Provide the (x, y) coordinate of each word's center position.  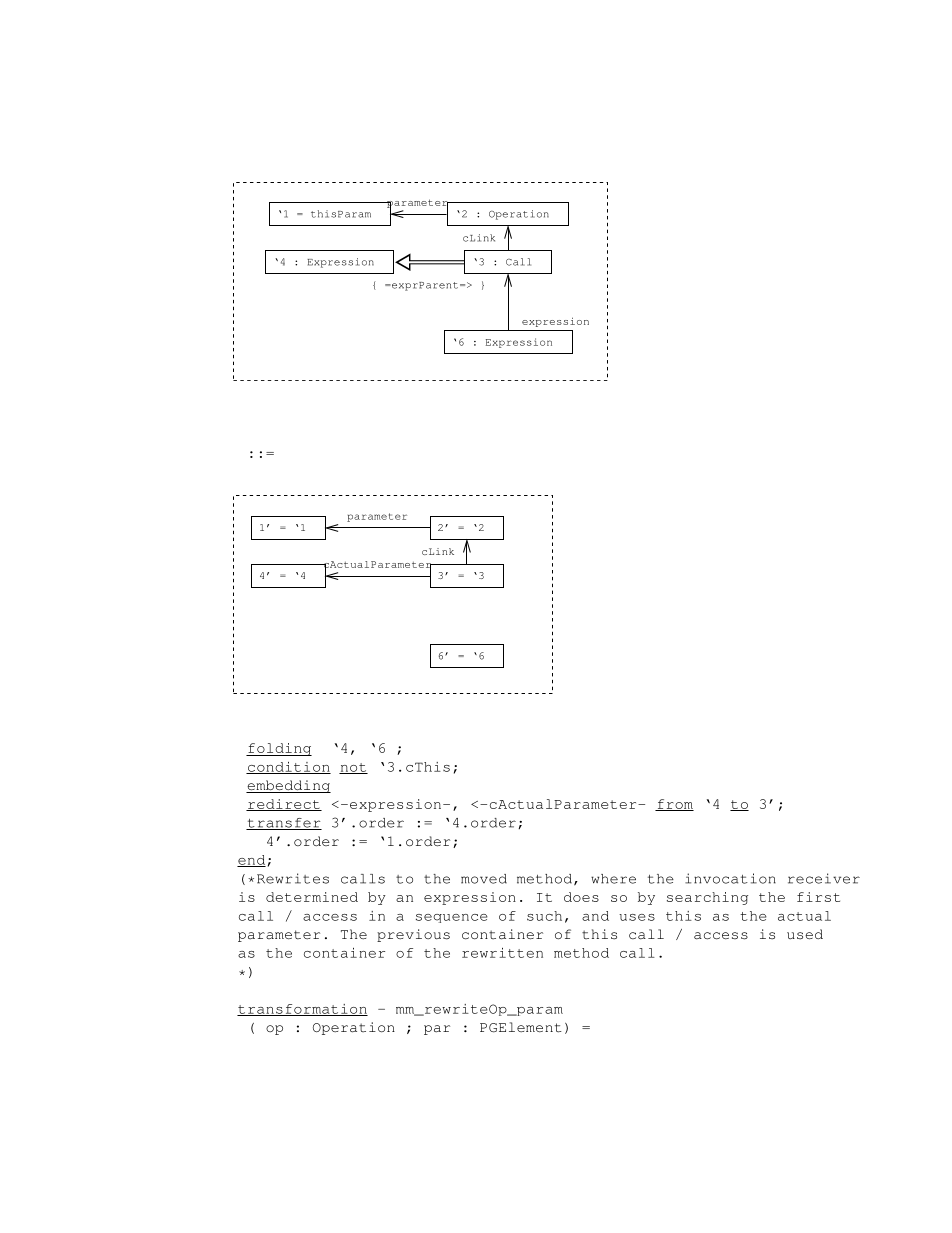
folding (279, 749)
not (353, 768)
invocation (730, 878)
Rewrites (293, 878)
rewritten (502, 953)
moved (484, 879)
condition (288, 768)
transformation (302, 1010)
